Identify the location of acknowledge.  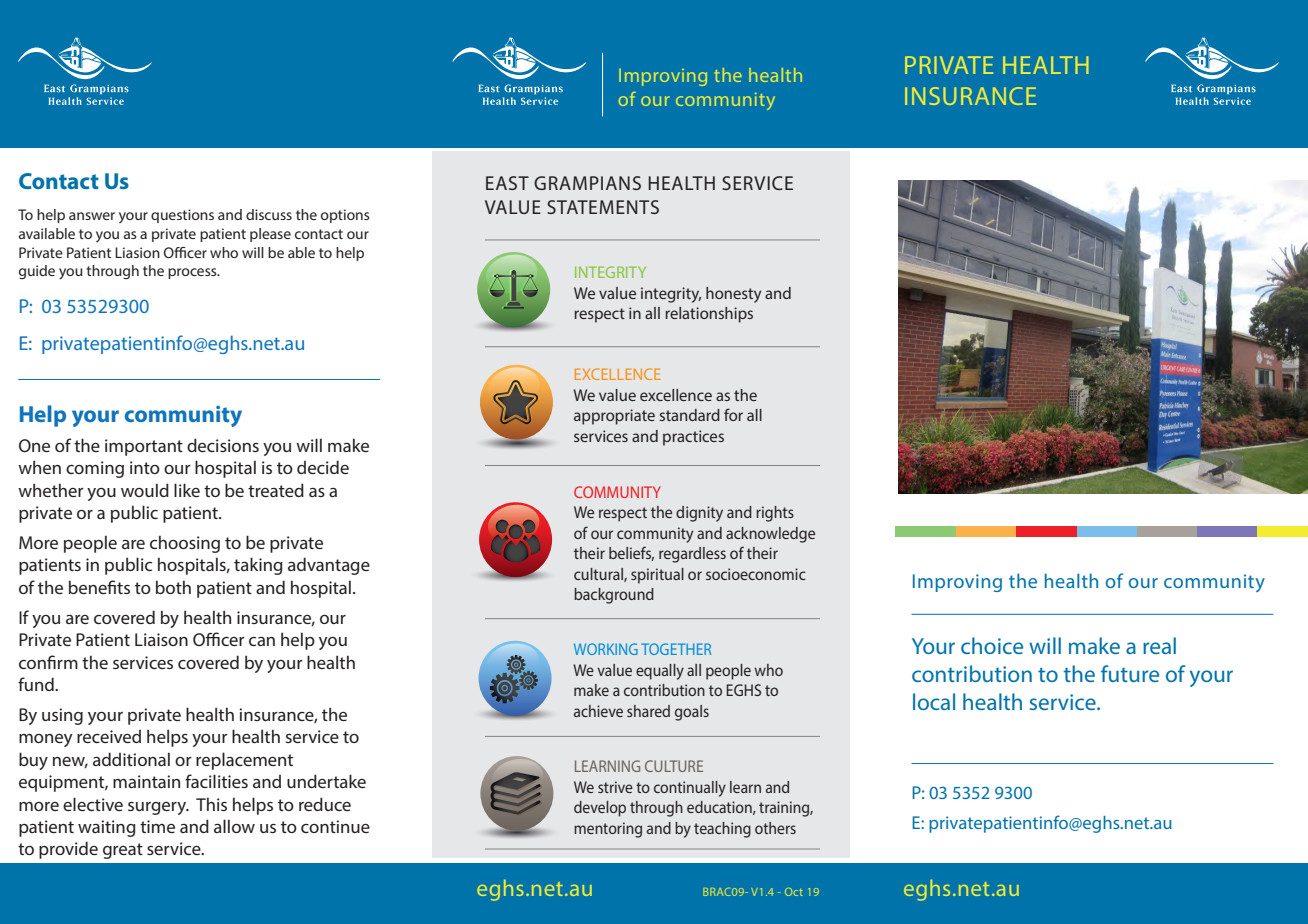
(770, 535).
